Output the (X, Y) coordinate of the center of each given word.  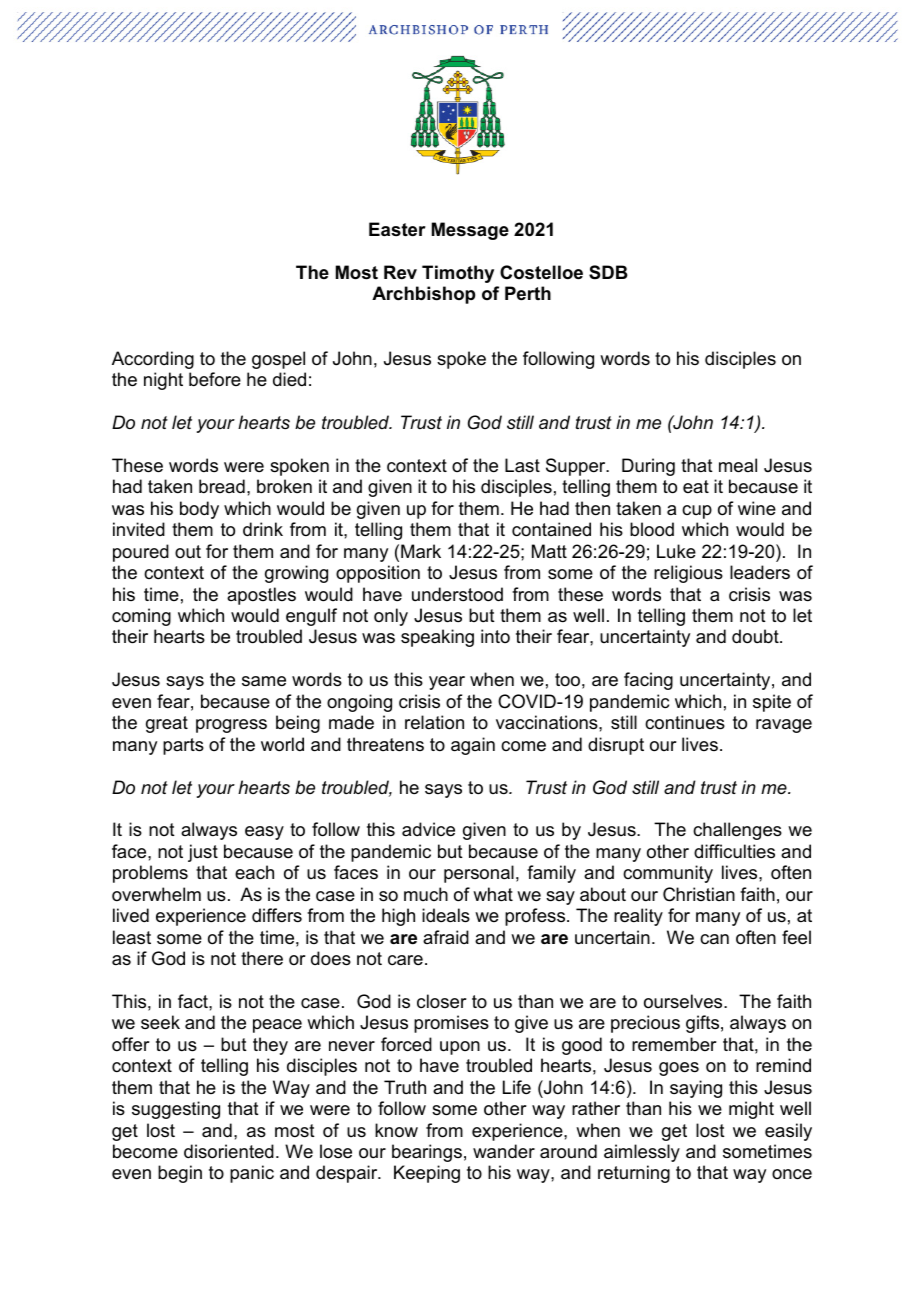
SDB (608, 272)
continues (685, 722)
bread (222, 486)
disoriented (229, 1151)
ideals (446, 915)
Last (522, 465)
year (447, 683)
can (714, 939)
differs (277, 915)
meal (738, 465)
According (153, 360)
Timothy (458, 274)
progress (231, 726)
